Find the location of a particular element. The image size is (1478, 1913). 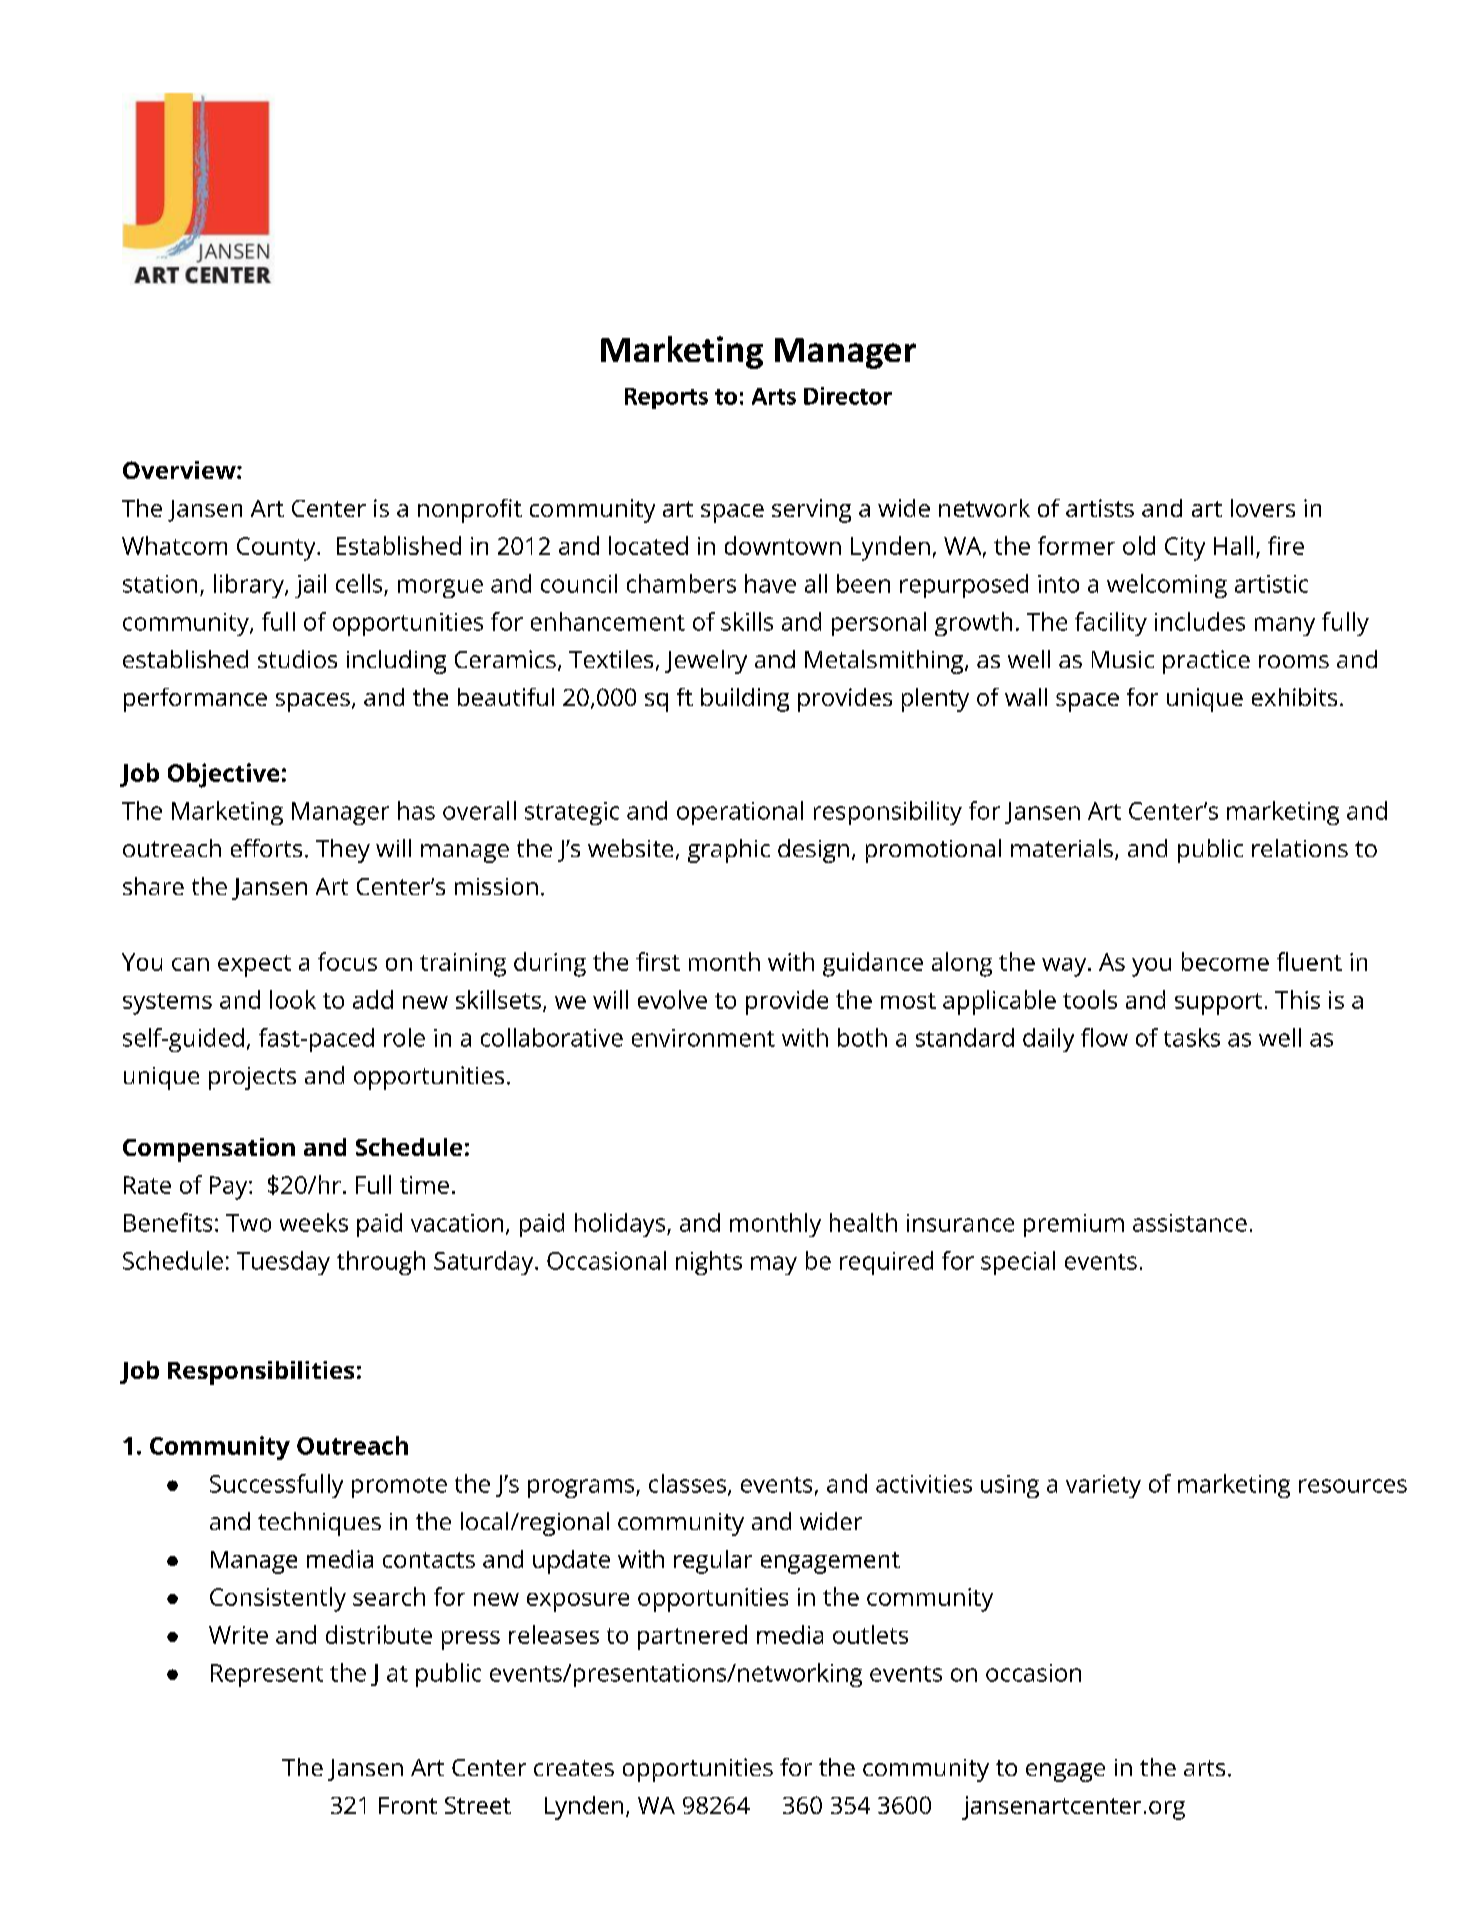

studios is located at coordinates (297, 659).
